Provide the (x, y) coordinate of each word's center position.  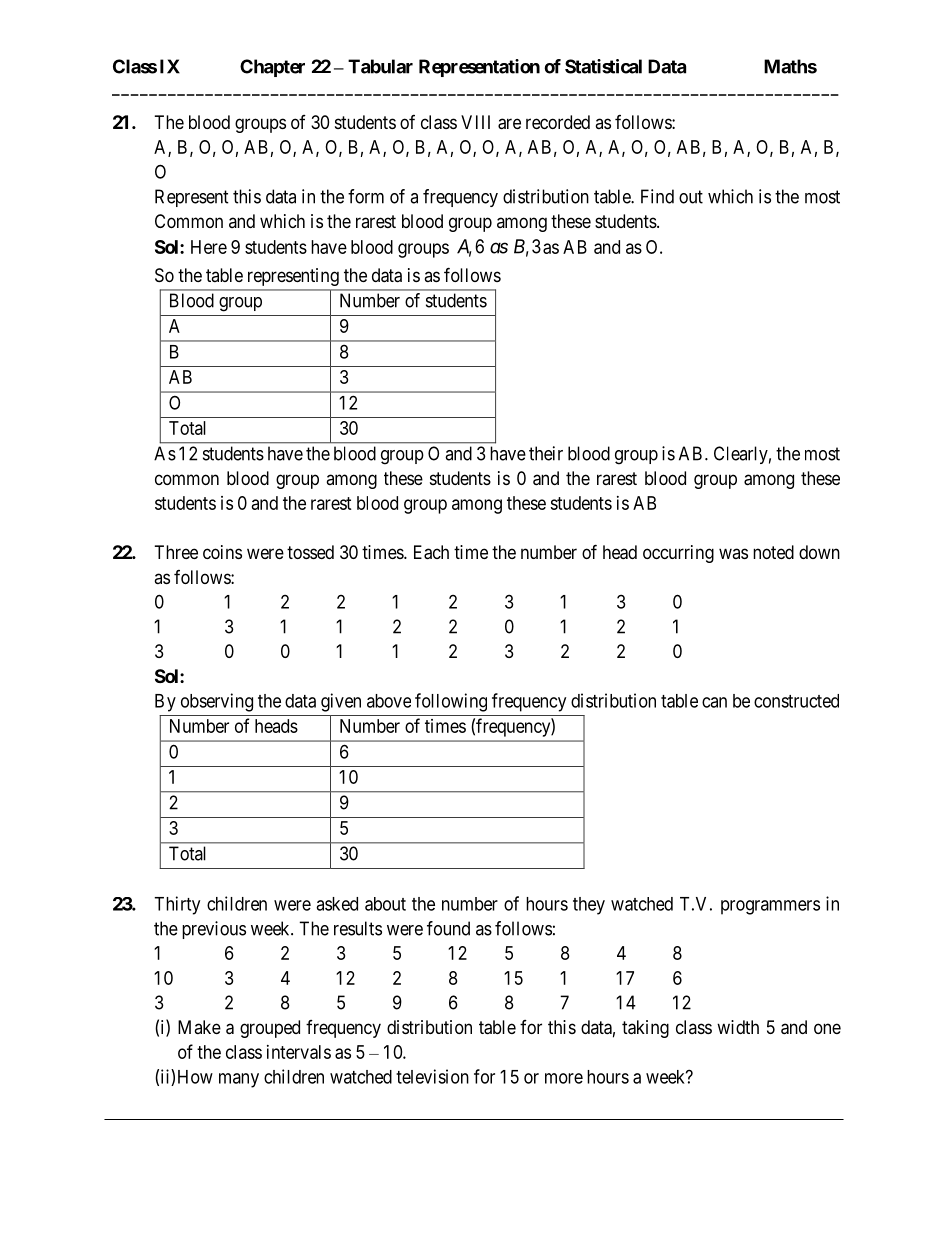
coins (222, 552)
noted (773, 552)
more (564, 1078)
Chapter (272, 68)
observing (217, 702)
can (714, 702)
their (546, 453)
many (239, 1080)
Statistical (603, 66)
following (451, 702)
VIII (475, 122)
